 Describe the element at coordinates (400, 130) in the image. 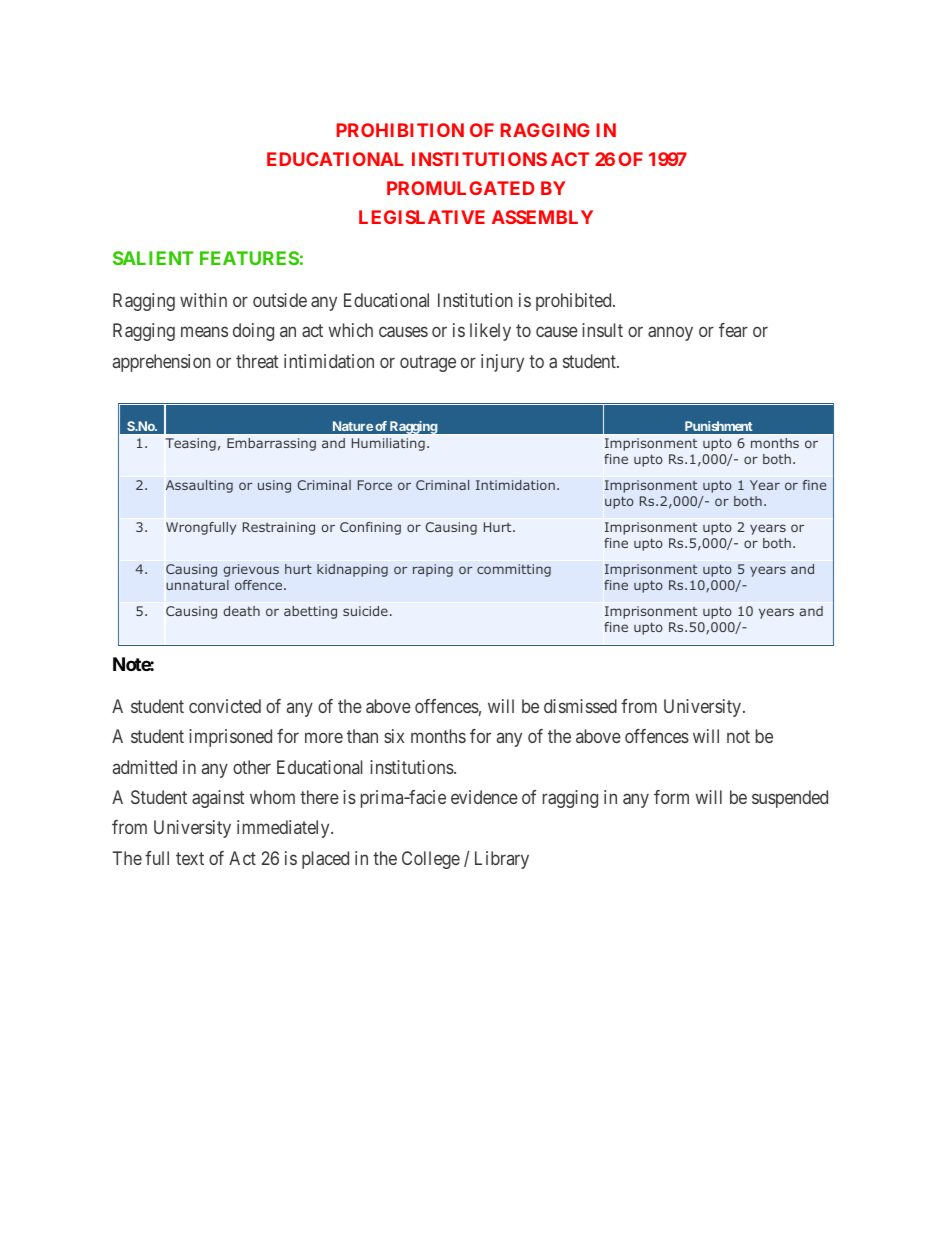

I see `PROHIBITION` at that location.
